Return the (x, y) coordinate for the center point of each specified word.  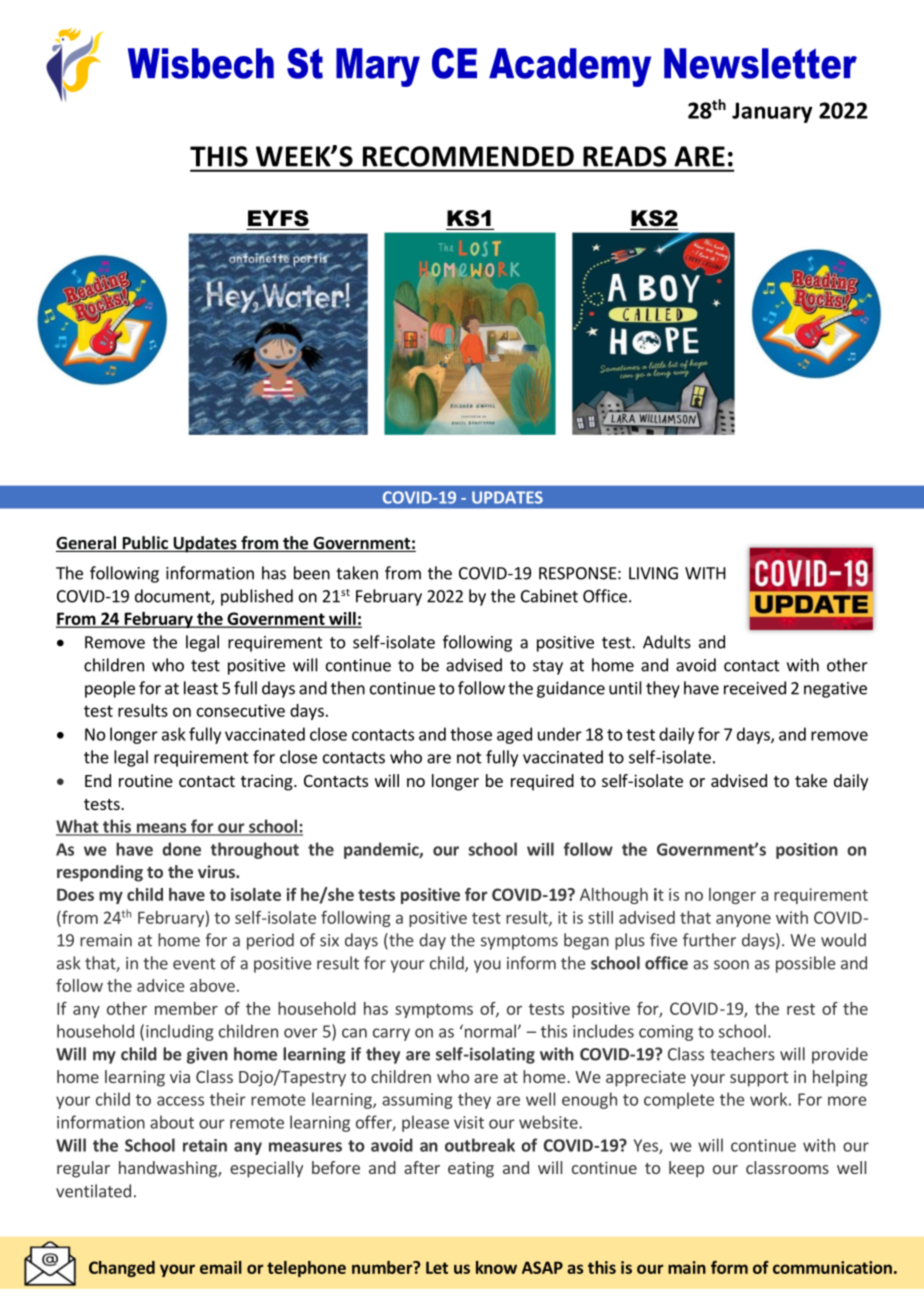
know (496, 1267)
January (772, 112)
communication (832, 1267)
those (471, 734)
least (201, 688)
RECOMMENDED (468, 156)
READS (624, 156)
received (755, 688)
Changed (122, 1269)
